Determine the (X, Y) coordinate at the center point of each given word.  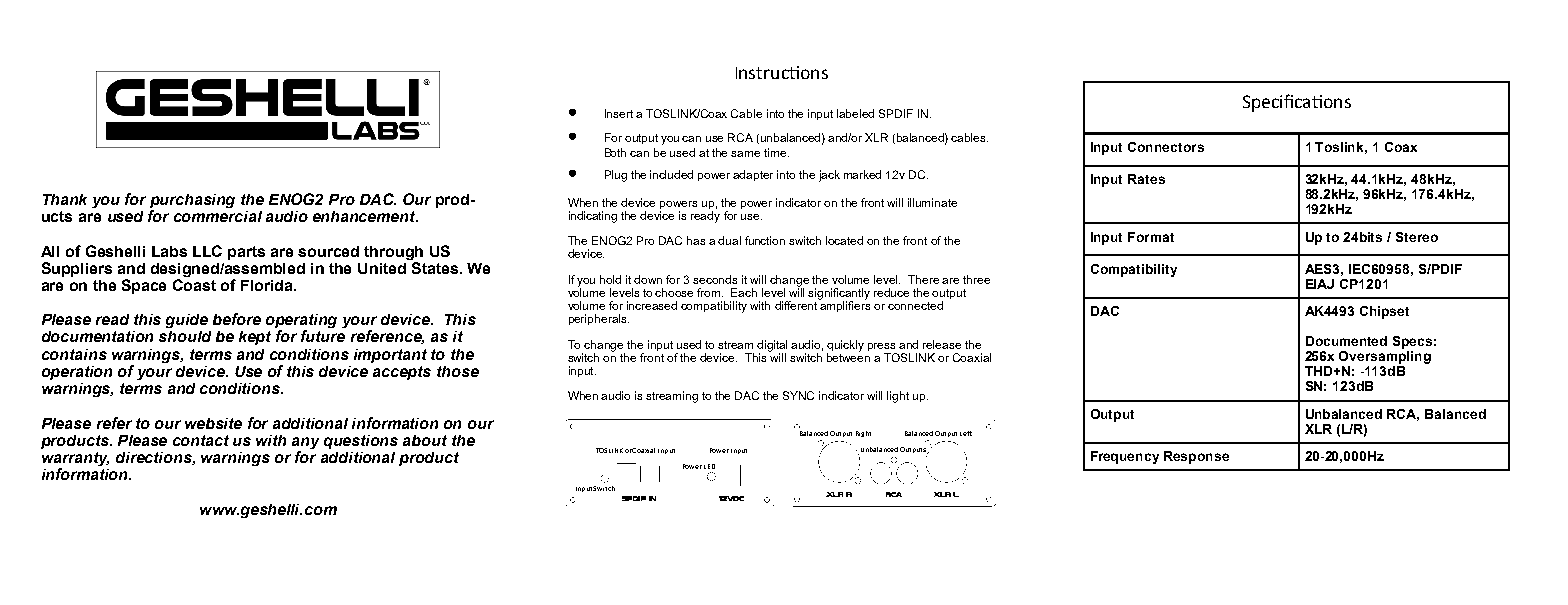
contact (201, 440)
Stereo (1417, 237)
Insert (619, 113)
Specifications (1297, 103)
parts (246, 253)
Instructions (782, 72)
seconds (715, 279)
